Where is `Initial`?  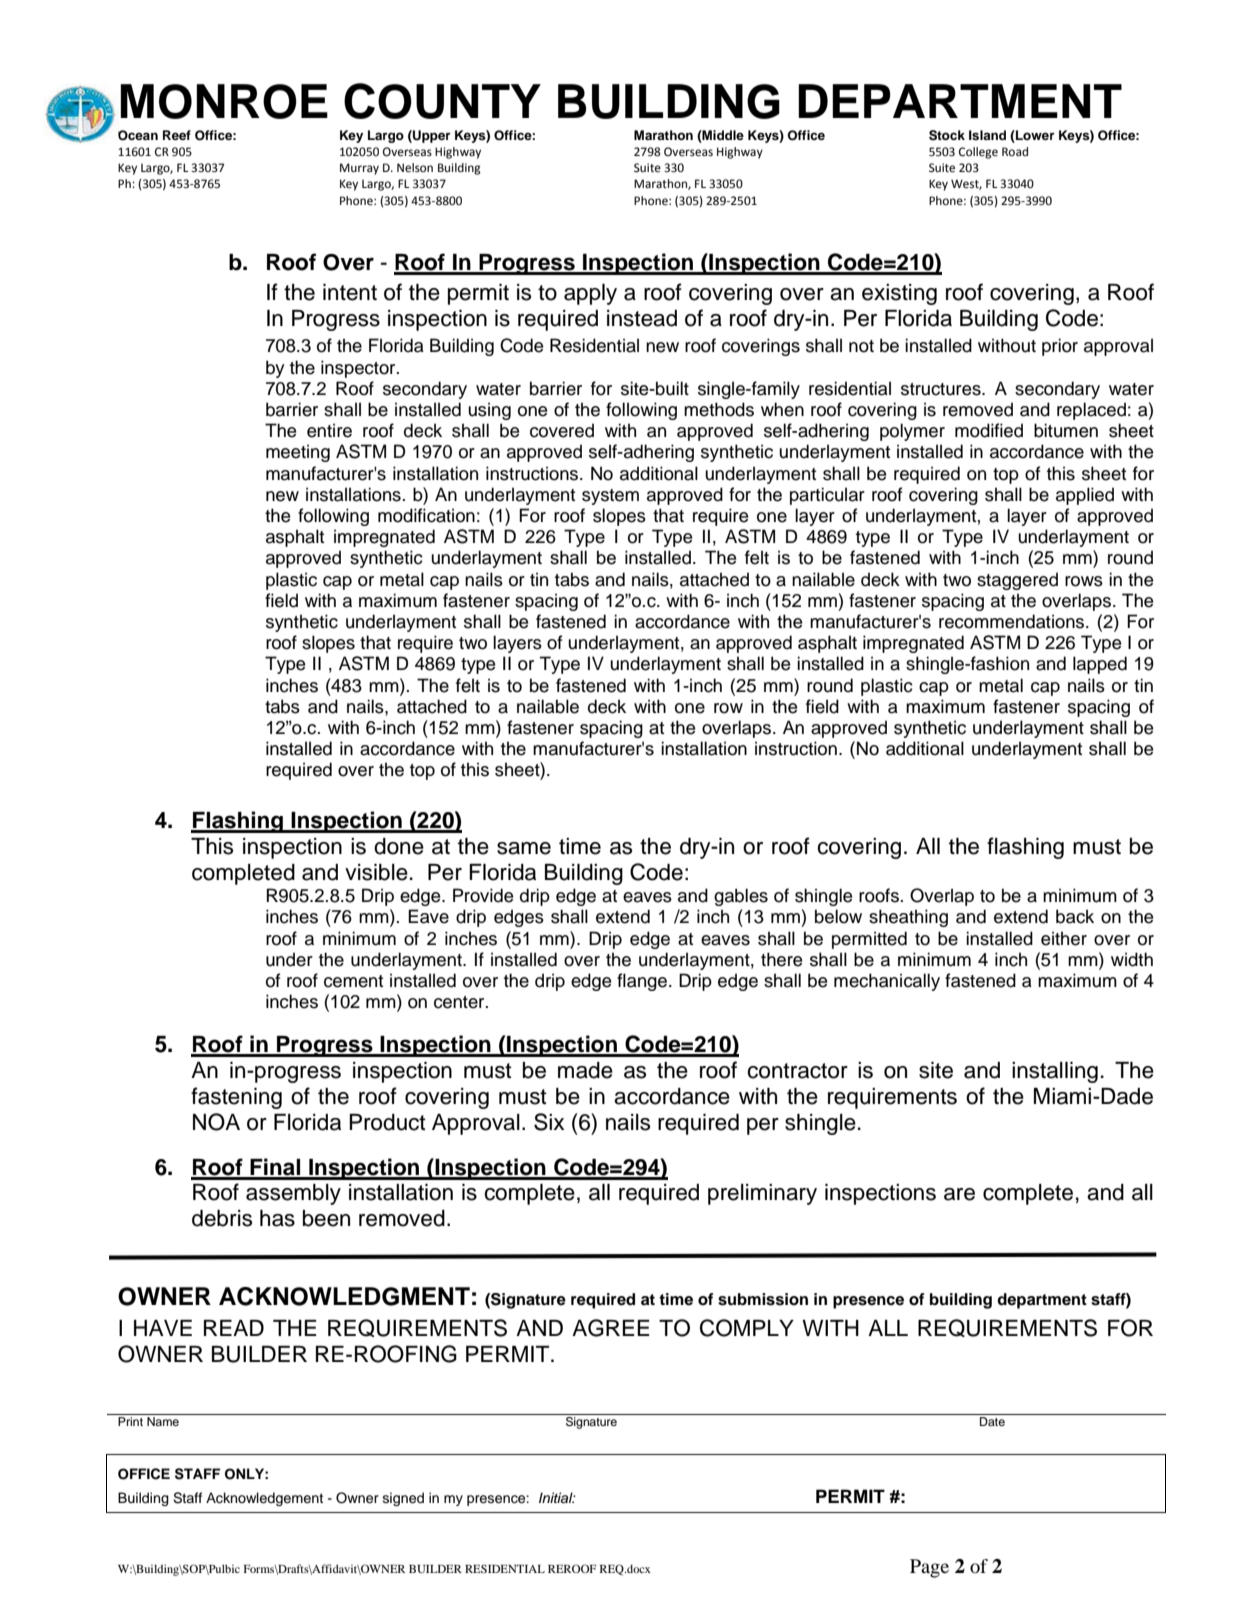
Initial is located at coordinates (557, 1497).
